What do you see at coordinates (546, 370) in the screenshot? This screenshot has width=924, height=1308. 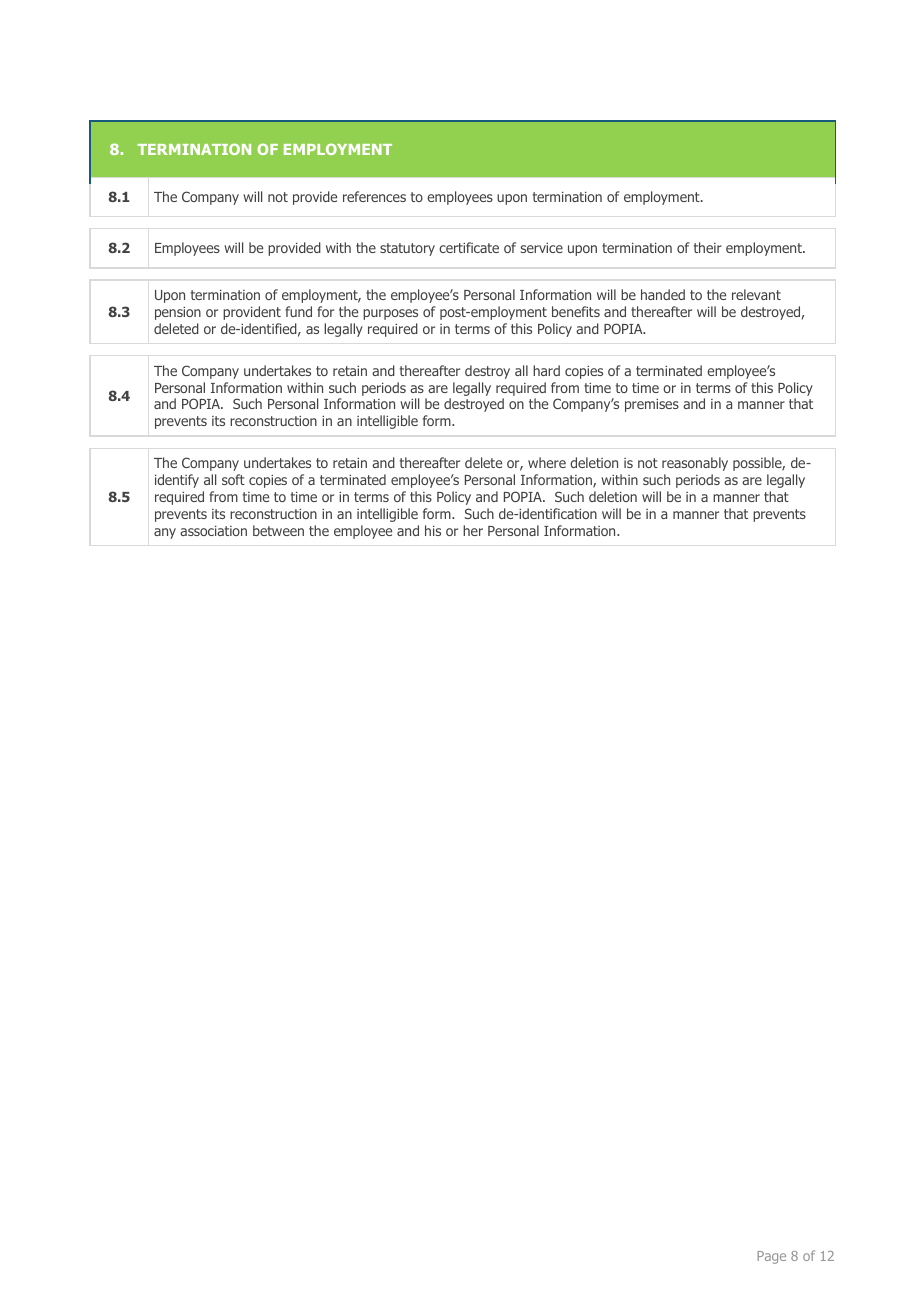 I see `hard` at bounding box center [546, 370].
